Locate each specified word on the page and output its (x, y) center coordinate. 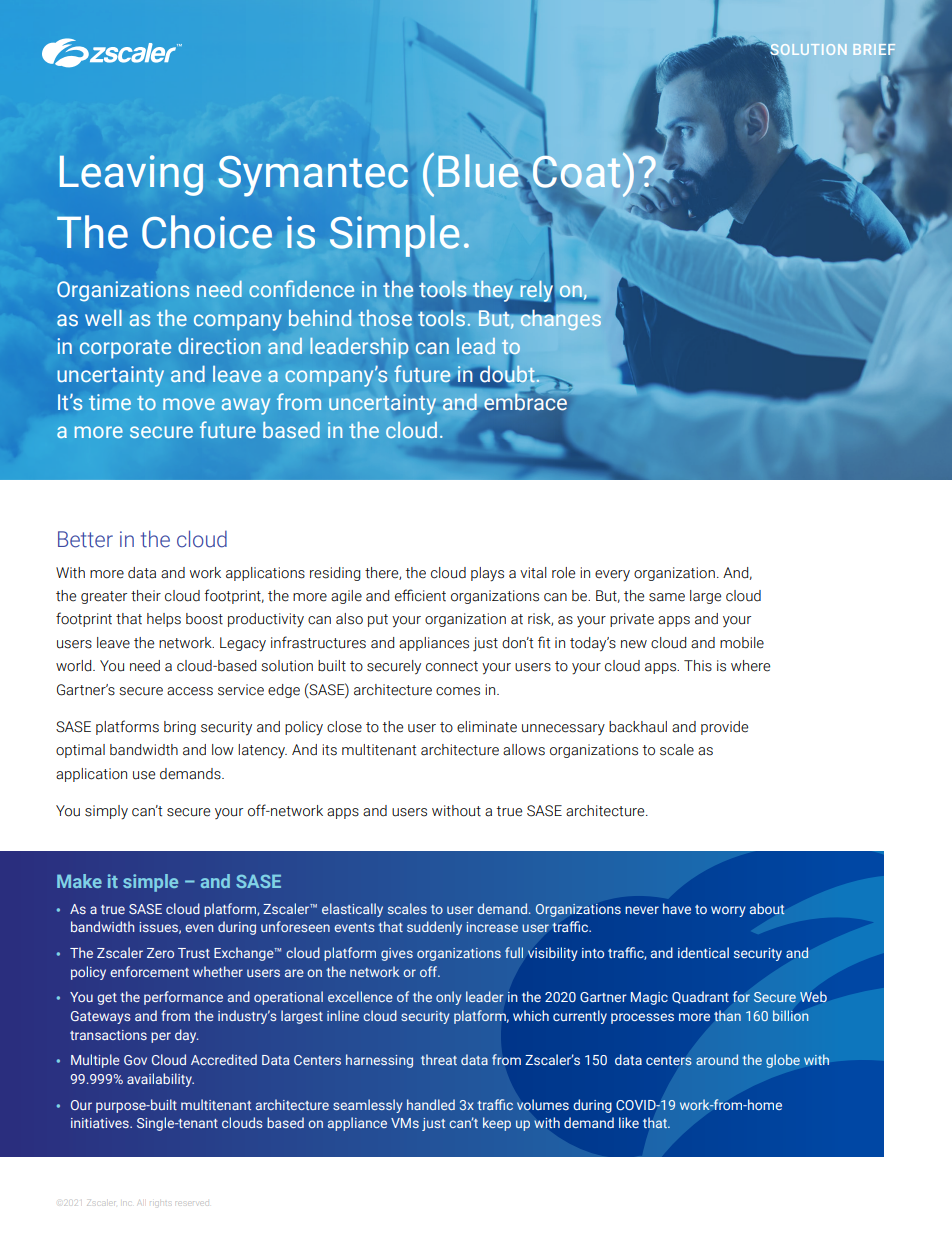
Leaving (131, 175)
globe (783, 1061)
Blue (479, 170)
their (146, 596)
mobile (742, 643)
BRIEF (874, 50)
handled (431, 1104)
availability (160, 1080)
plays (487, 574)
